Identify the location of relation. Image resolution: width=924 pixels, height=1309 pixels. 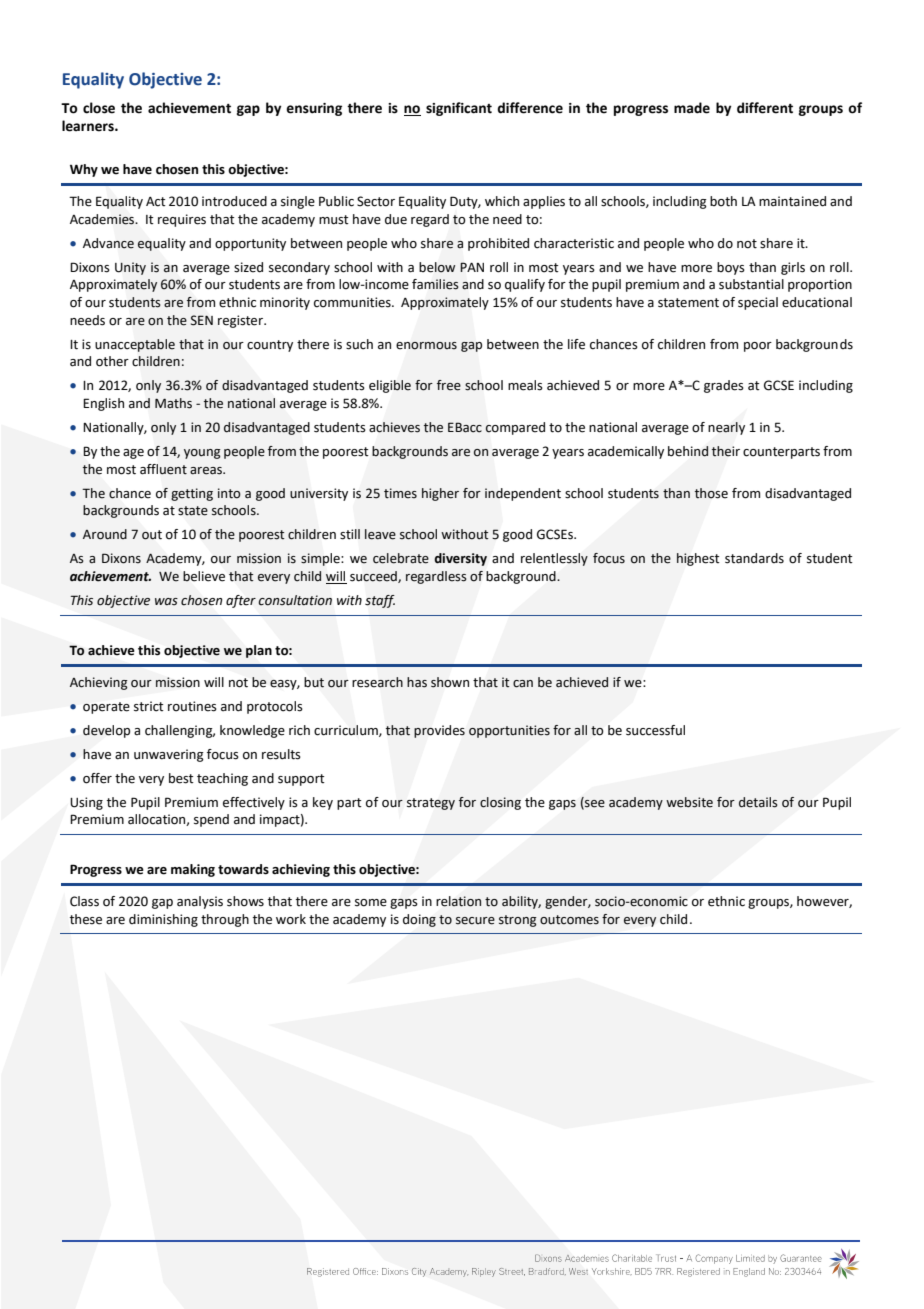
(458, 901).
